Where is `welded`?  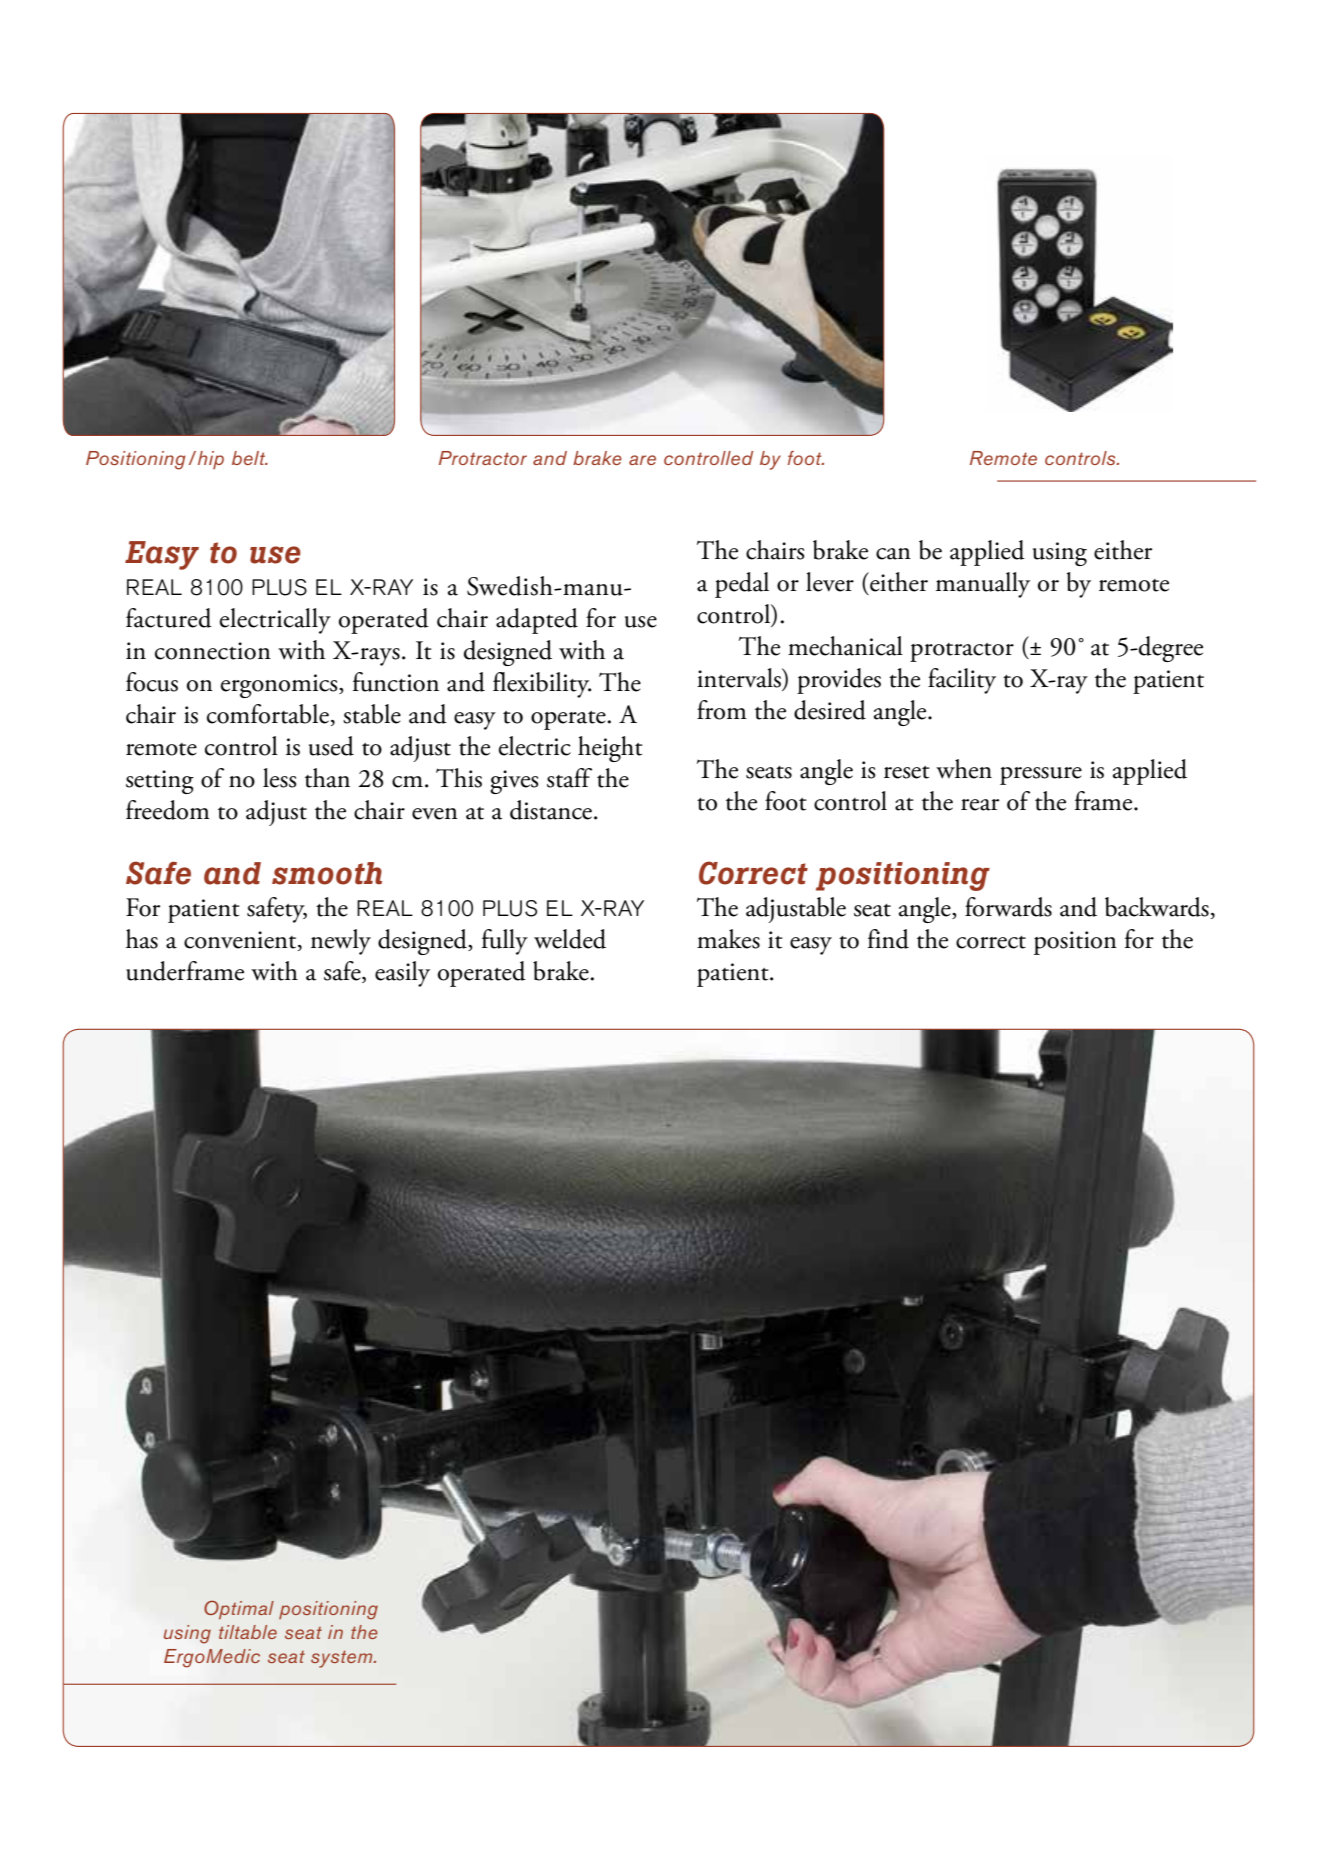 welded is located at coordinates (570, 939).
